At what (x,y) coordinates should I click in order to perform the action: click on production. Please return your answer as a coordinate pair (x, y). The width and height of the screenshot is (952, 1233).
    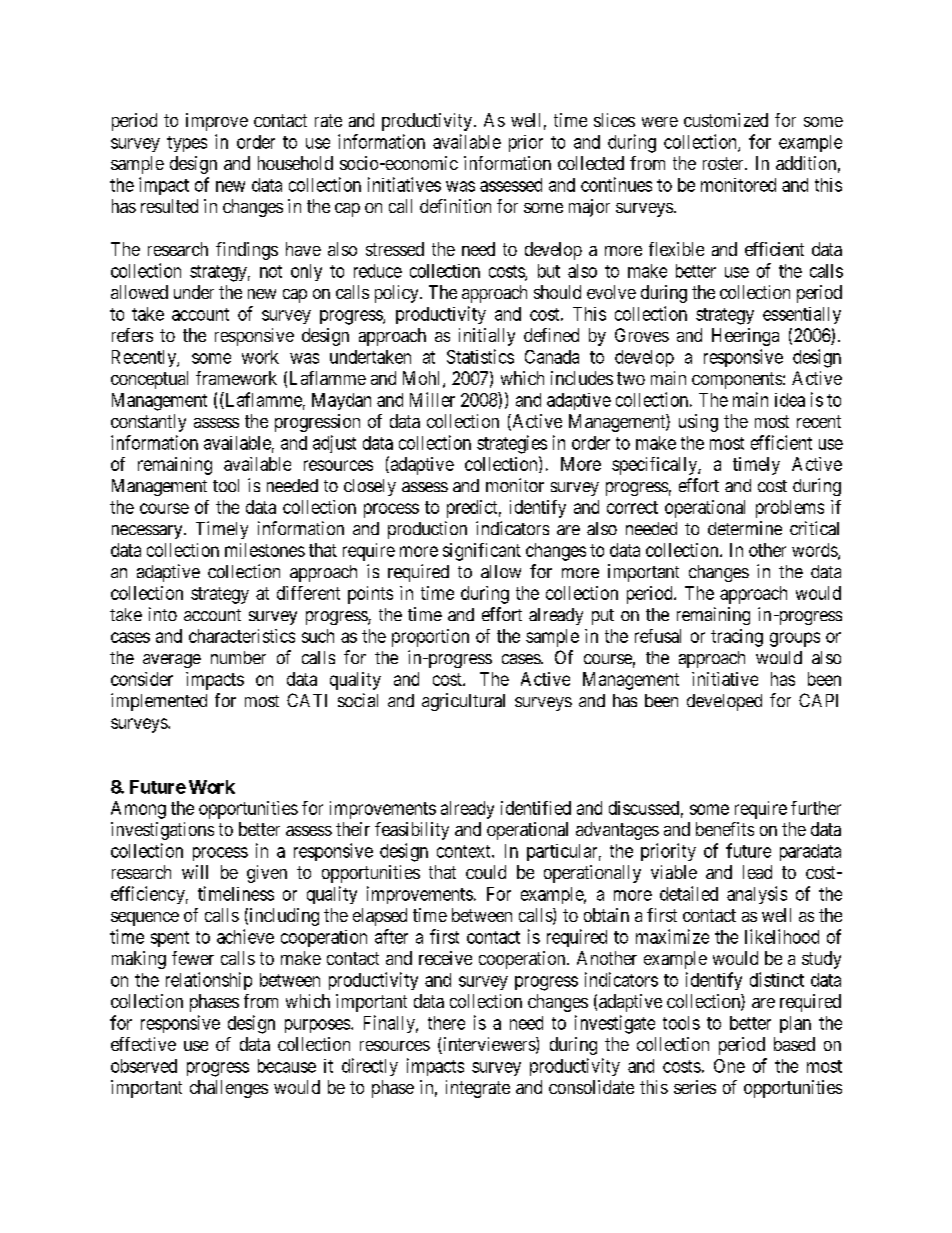
    Looking at the image, I should click on (427, 530).
